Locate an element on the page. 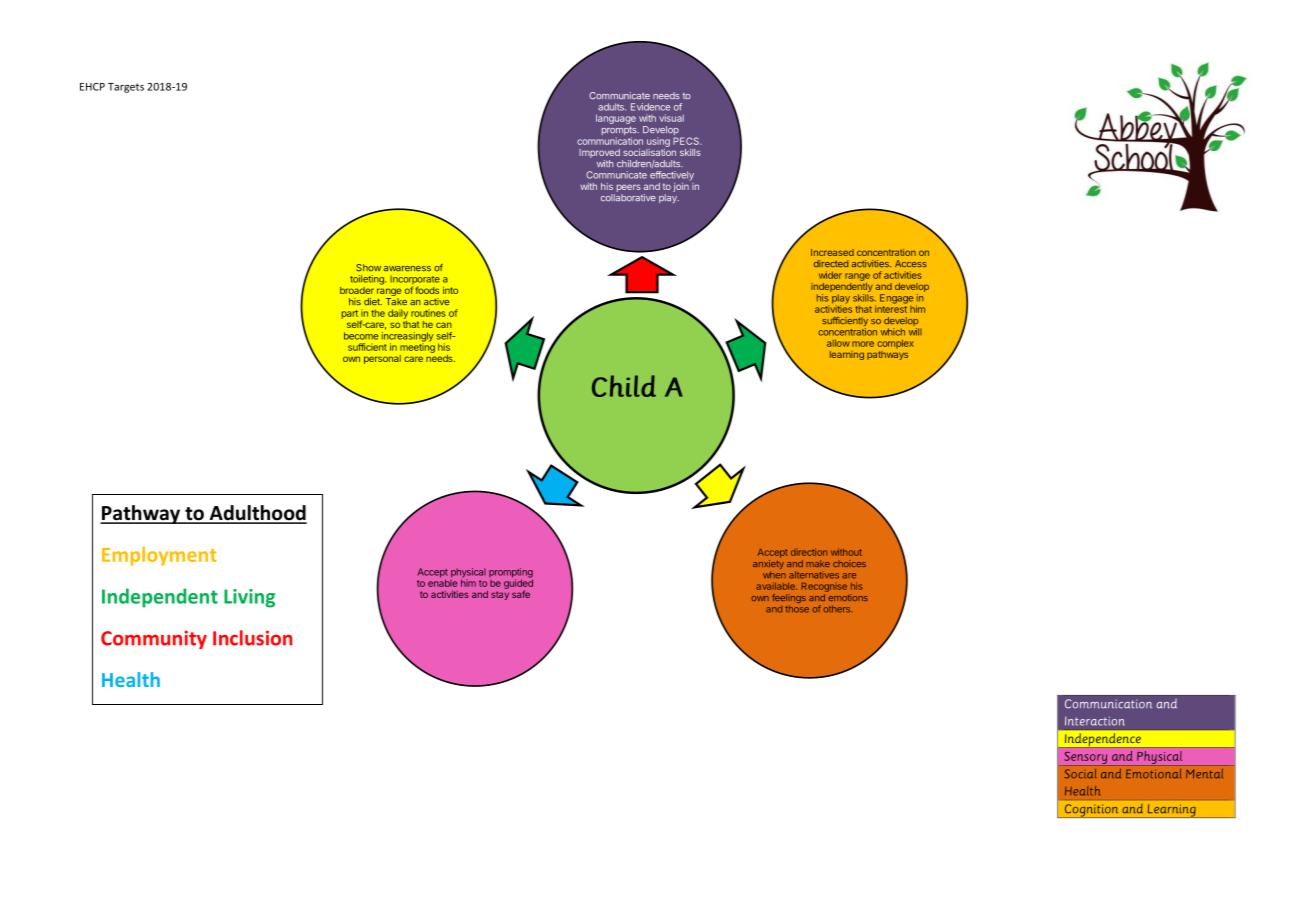 The image size is (1308, 924). direction is located at coordinates (809, 552).
